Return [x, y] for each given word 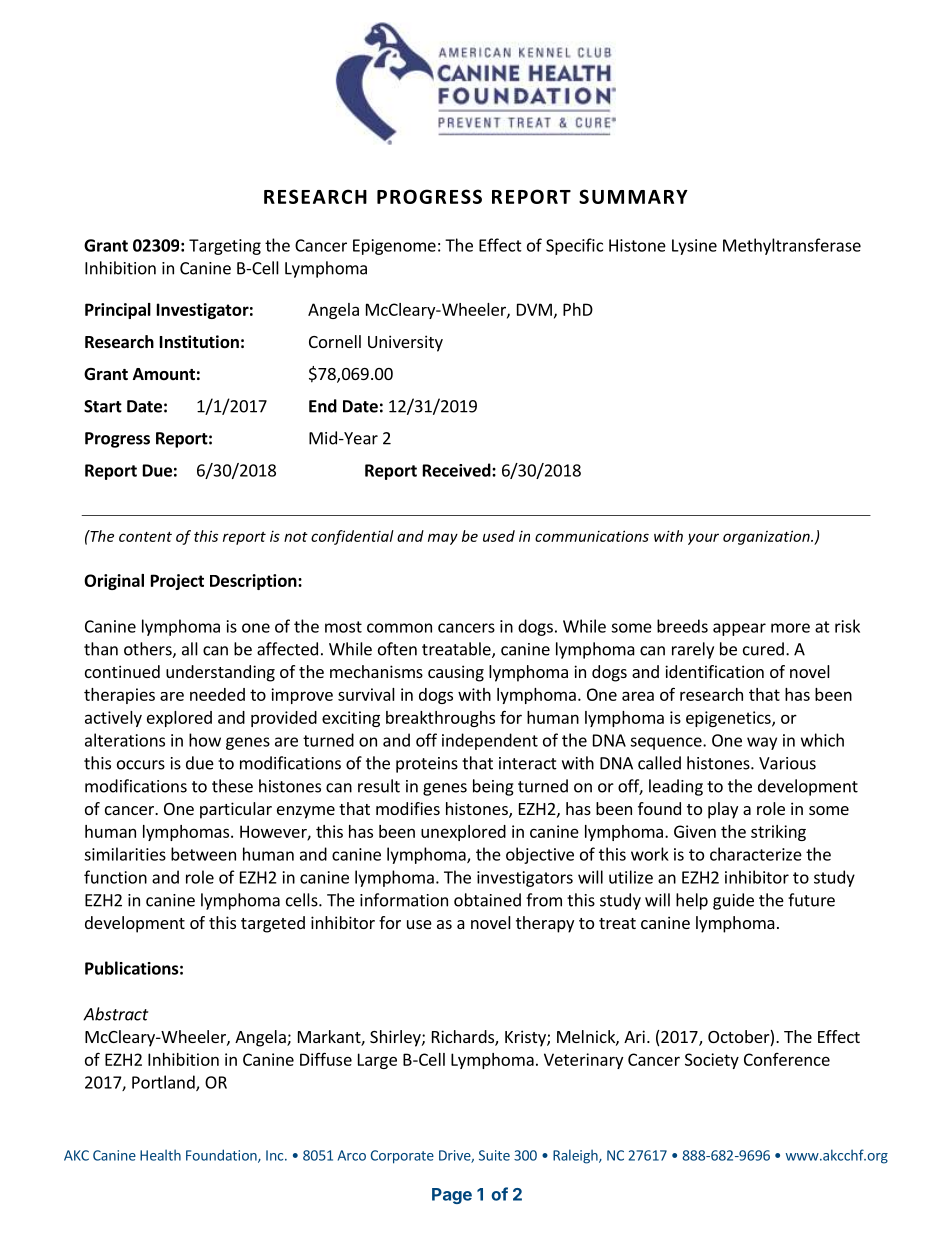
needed [217, 694]
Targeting [225, 247]
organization [767, 537]
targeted [273, 924]
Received [458, 470]
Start [103, 406]
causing [456, 673]
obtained [487, 900]
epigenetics [729, 719]
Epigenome [394, 247]
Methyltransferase [792, 246]
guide [733, 901]
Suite [494, 1155]
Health [160, 1155]
